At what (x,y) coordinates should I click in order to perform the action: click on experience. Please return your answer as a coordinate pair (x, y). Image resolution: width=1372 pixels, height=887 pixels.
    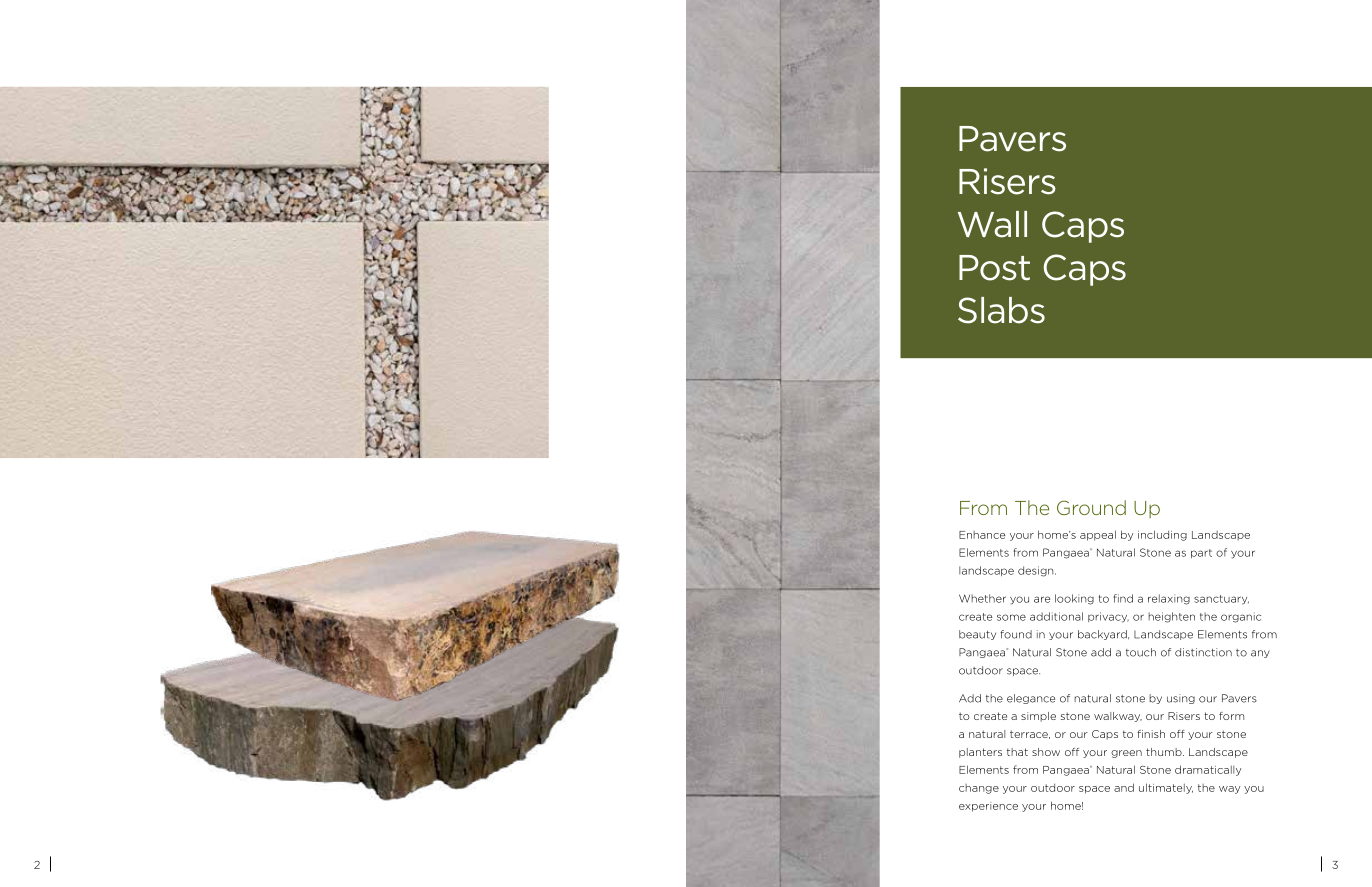
    Looking at the image, I should click on (988, 807).
